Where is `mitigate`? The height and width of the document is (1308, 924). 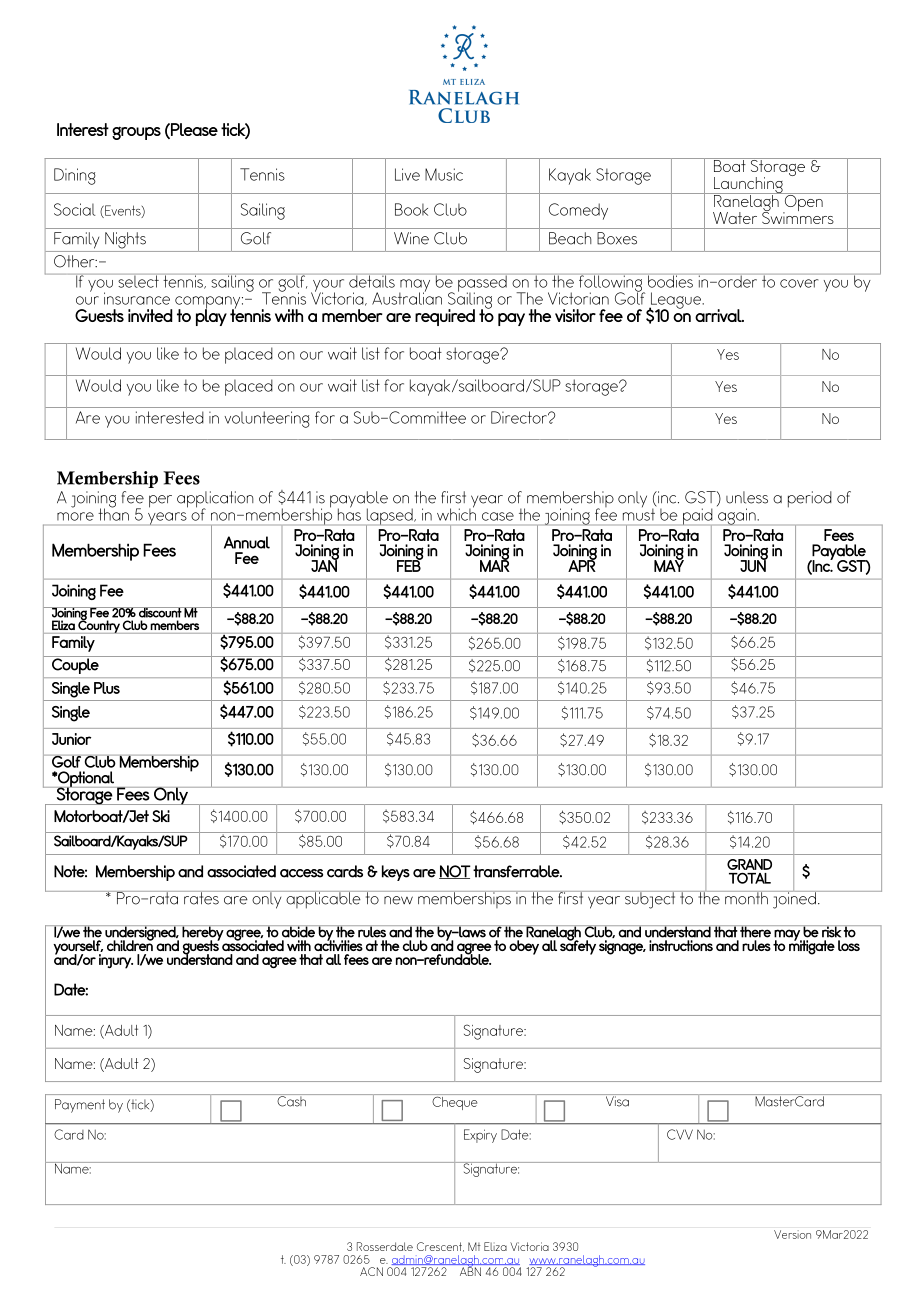
mitigate is located at coordinates (812, 946).
